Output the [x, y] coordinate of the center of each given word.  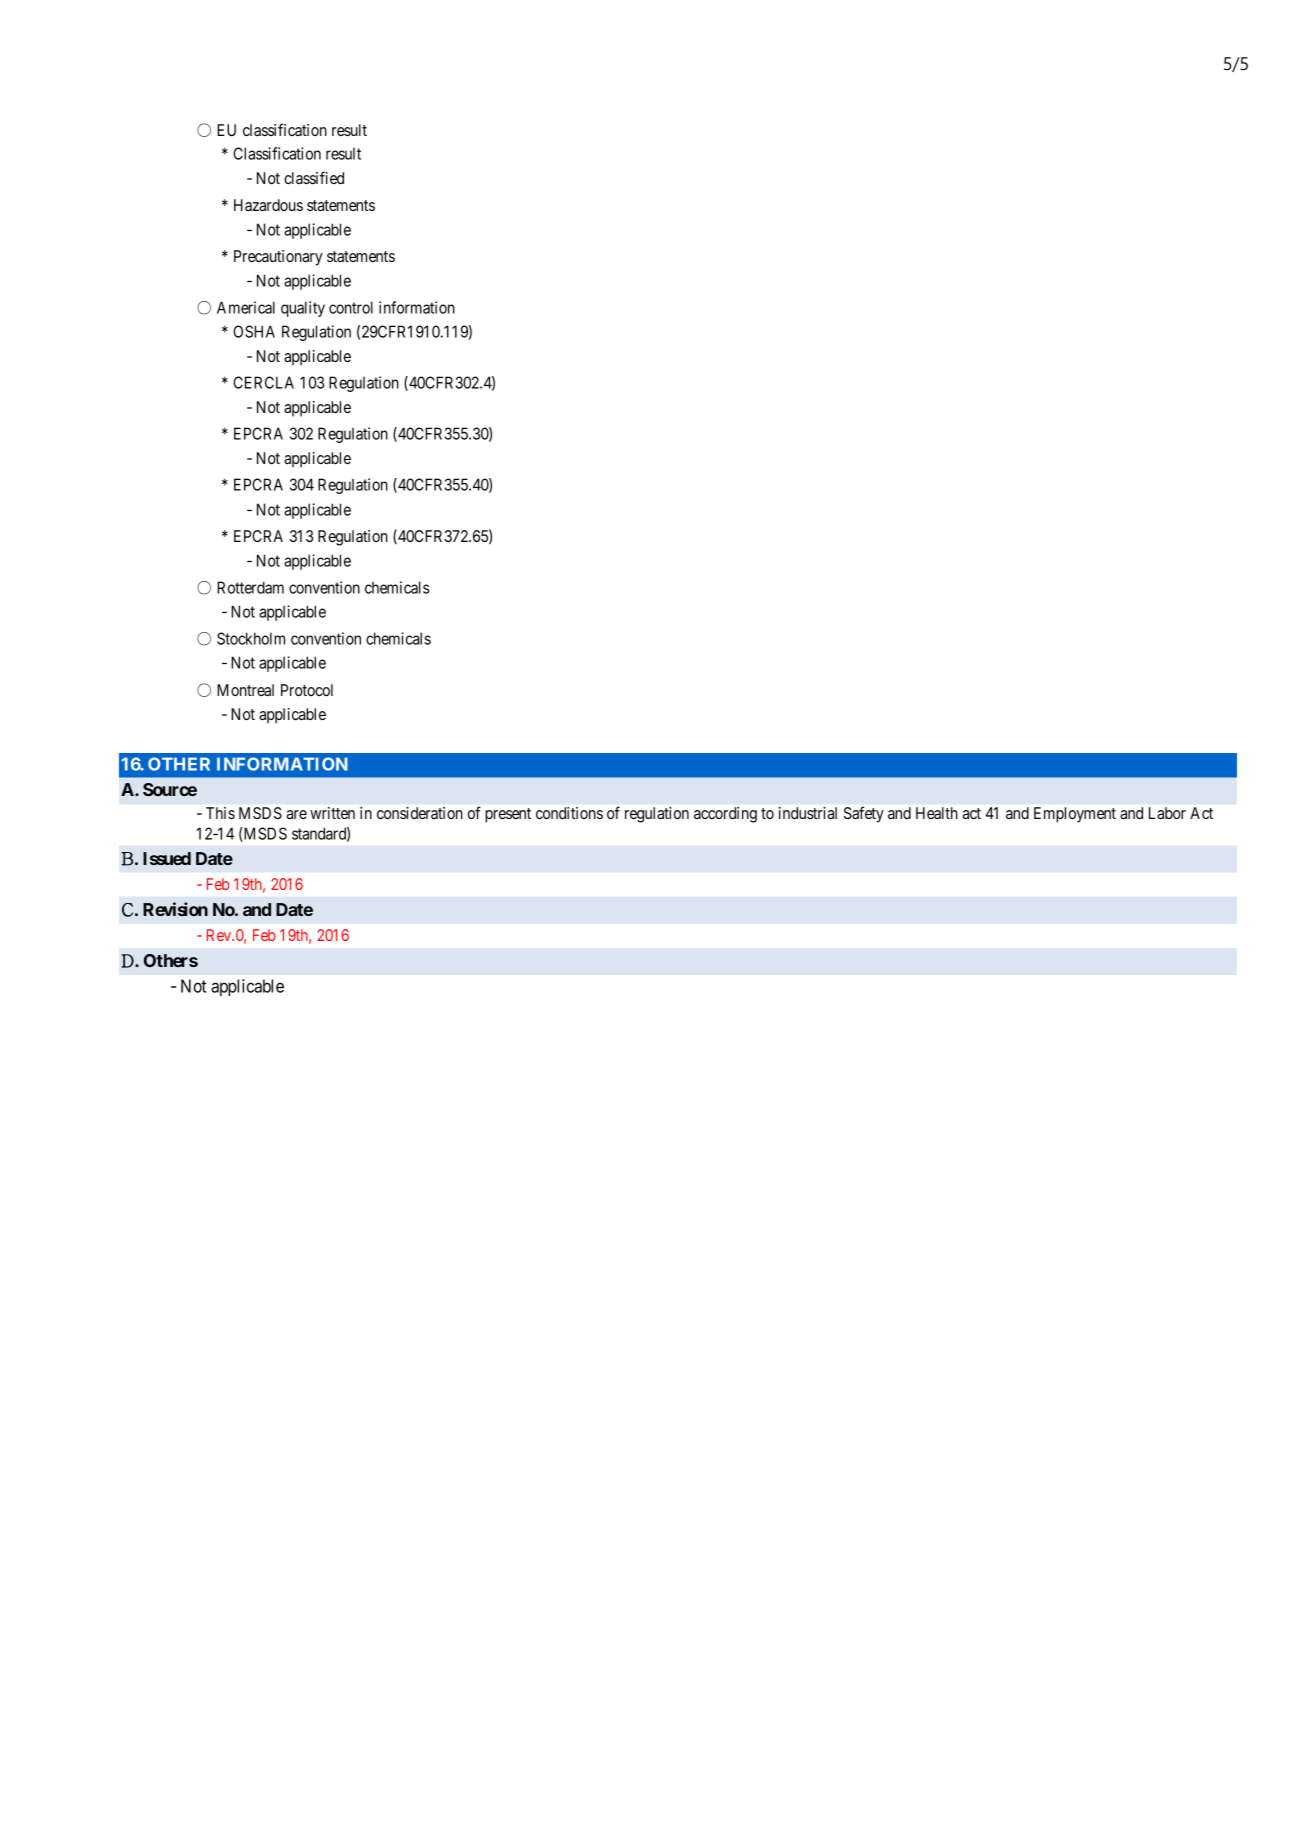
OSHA [254, 331]
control [351, 307]
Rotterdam [250, 587]
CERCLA [263, 382]
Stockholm [251, 638]
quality [303, 309]
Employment [1075, 815]
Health [937, 813]
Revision [175, 909]
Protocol [307, 690]
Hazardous [268, 205]
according [725, 815]
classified [314, 177]
